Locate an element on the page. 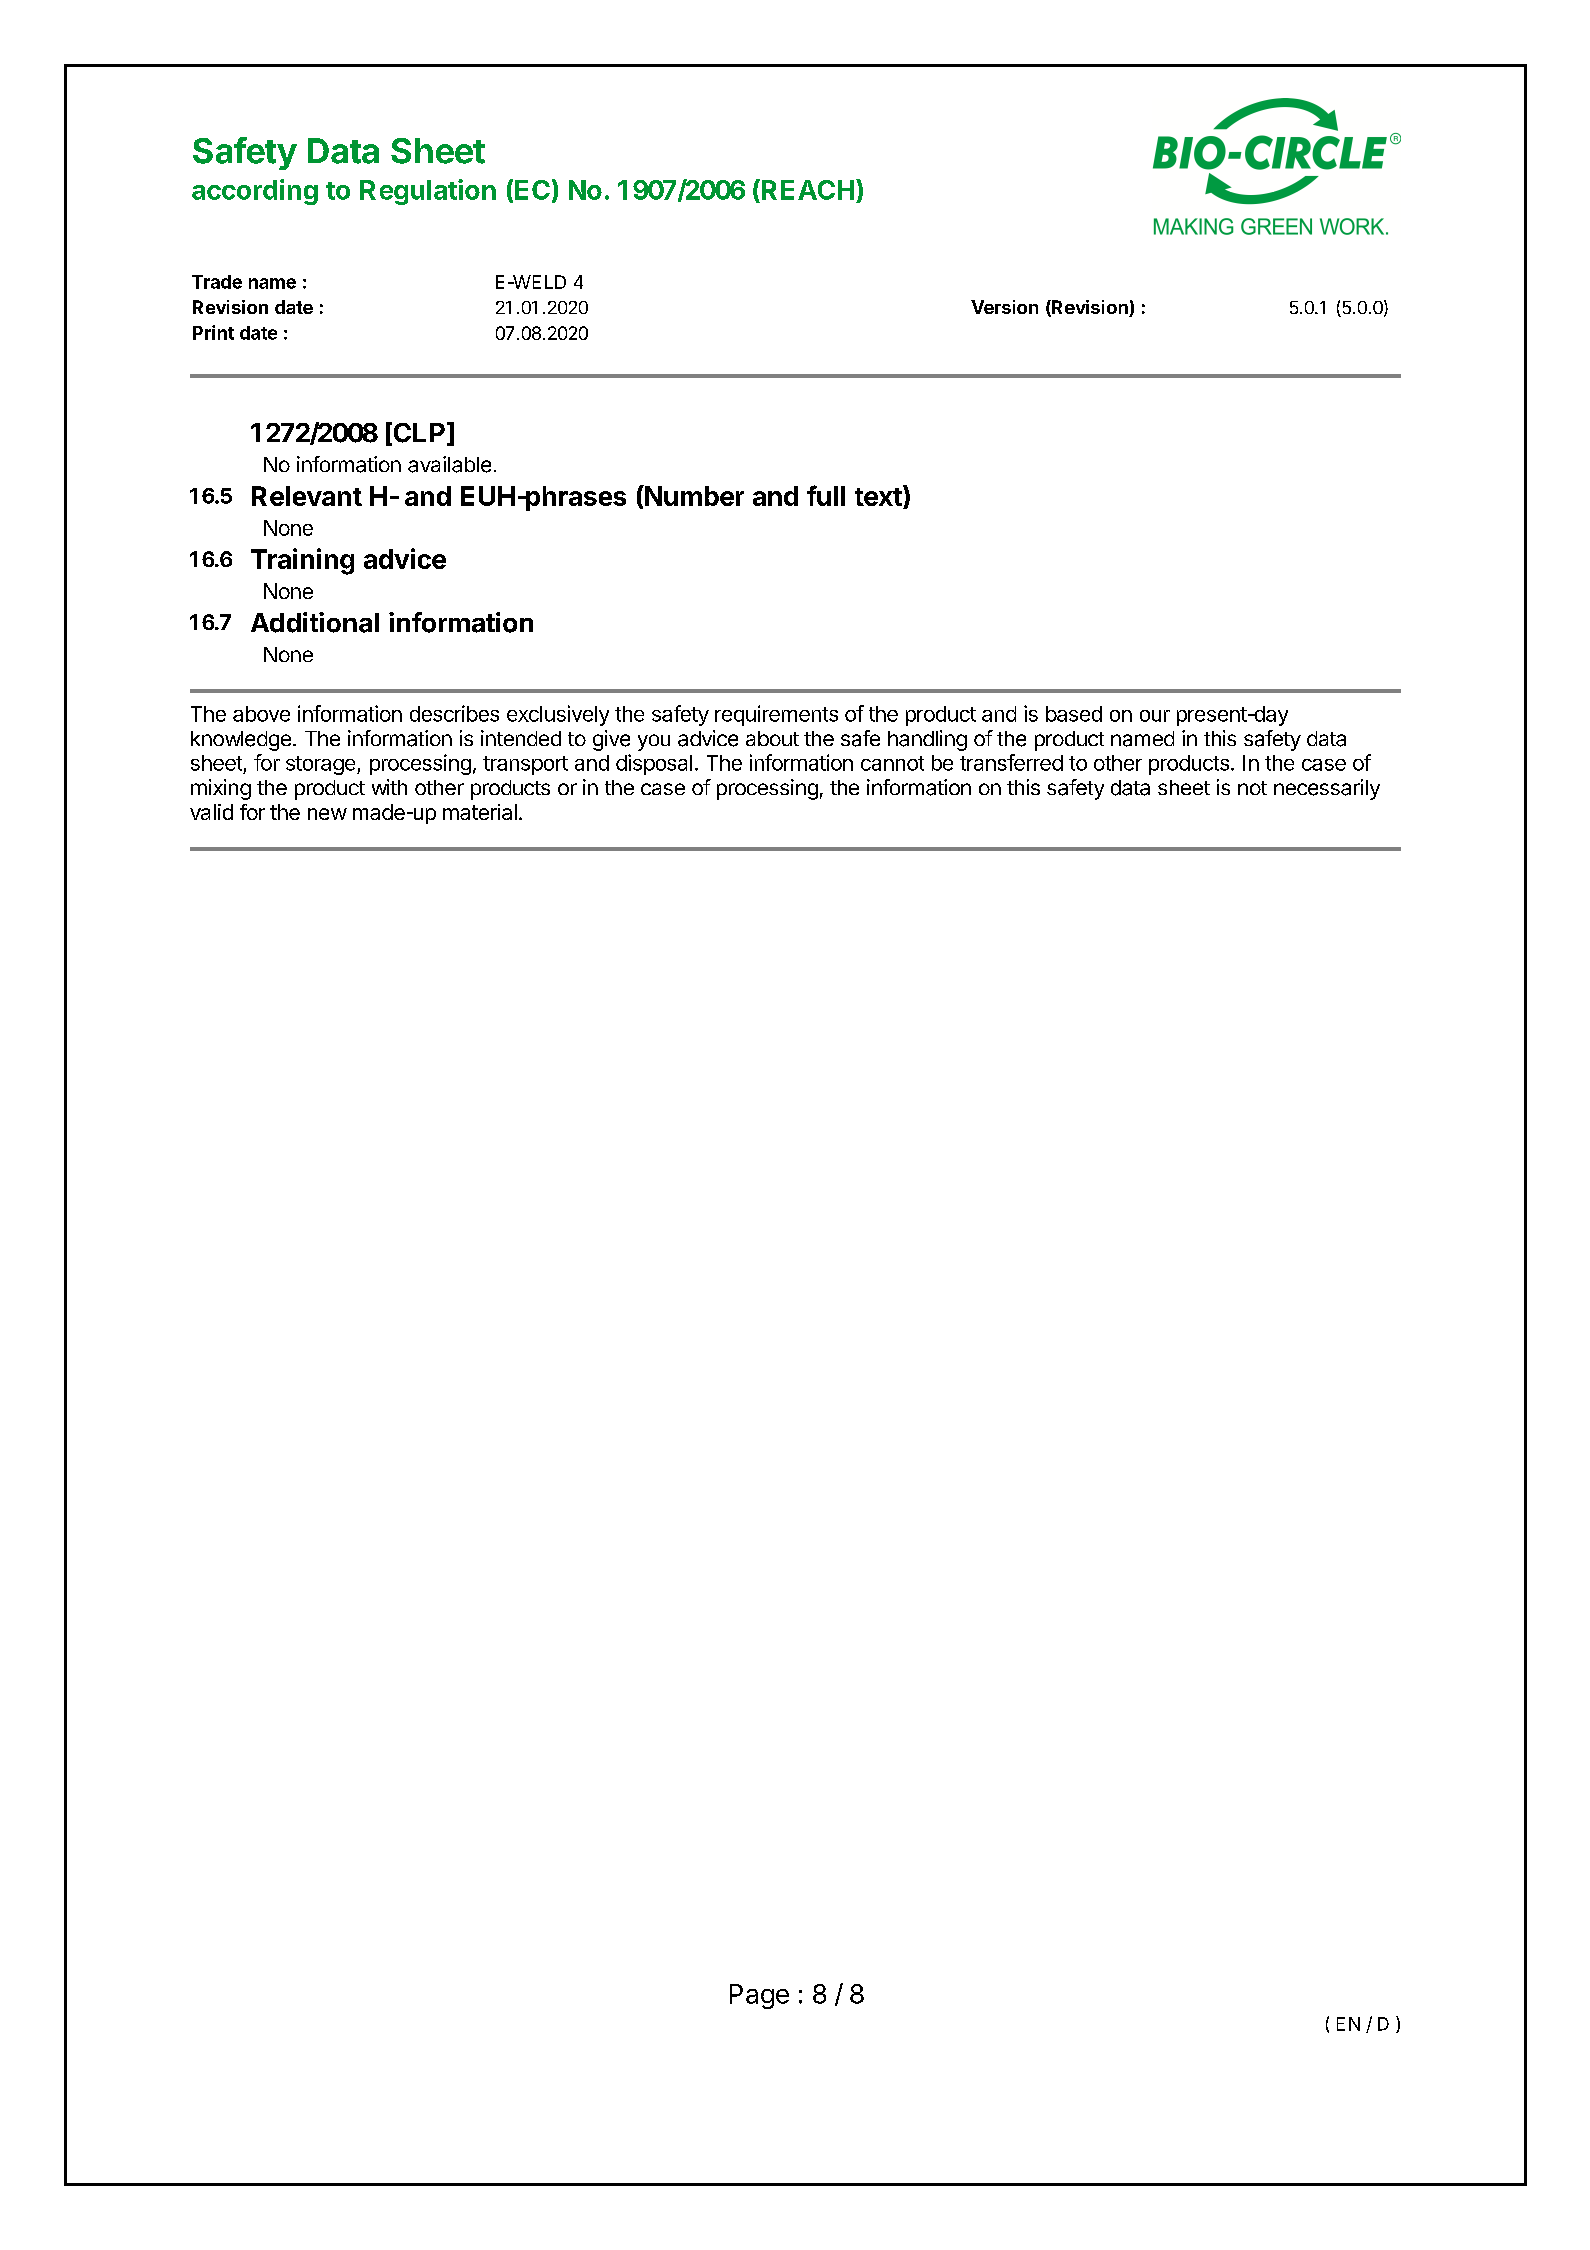  necessarily is located at coordinates (1327, 789).
